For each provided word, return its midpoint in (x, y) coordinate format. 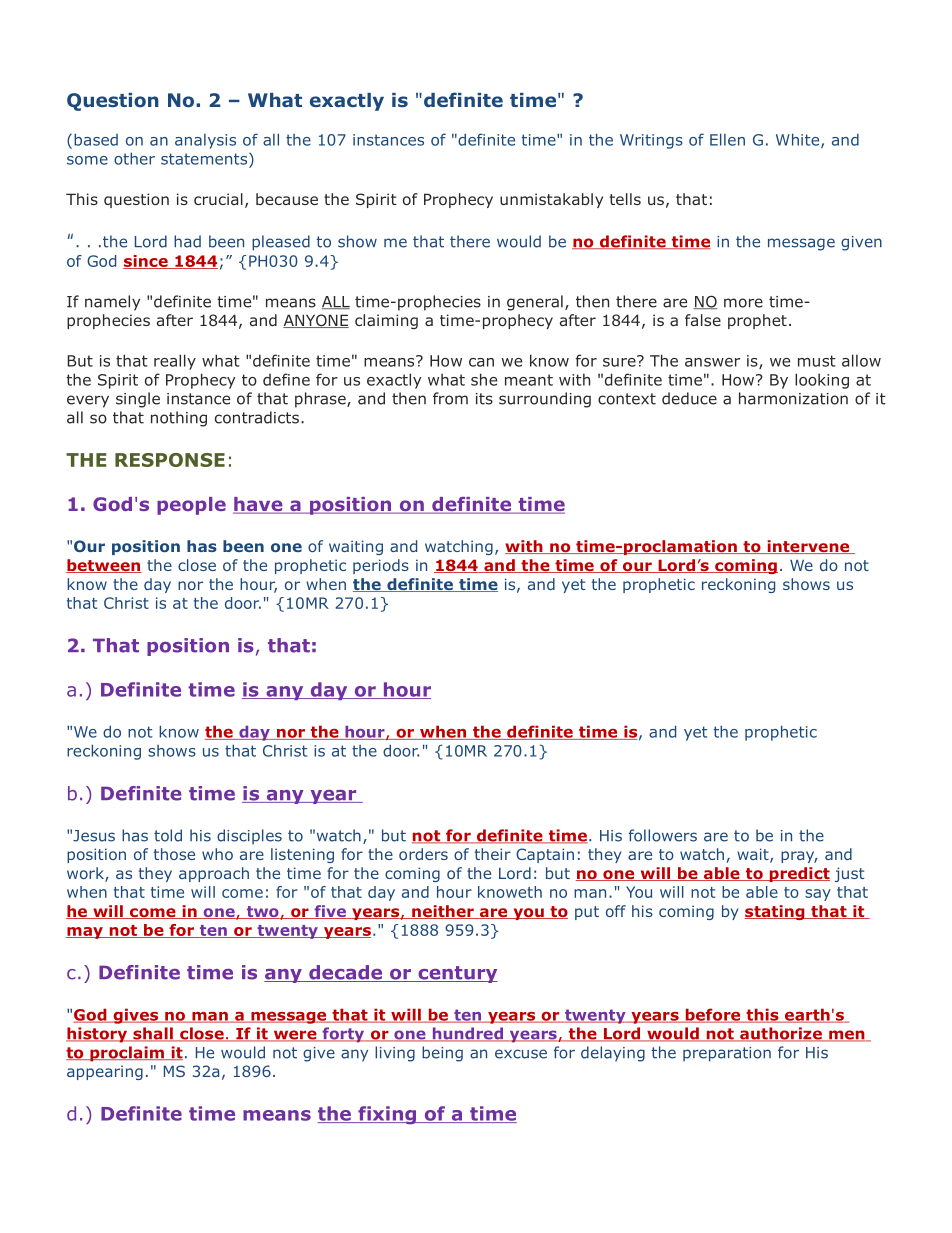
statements (205, 158)
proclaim (127, 1054)
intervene (808, 547)
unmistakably (551, 200)
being (442, 1054)
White (799, 140)
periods (381, 566)
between (104, 566)
